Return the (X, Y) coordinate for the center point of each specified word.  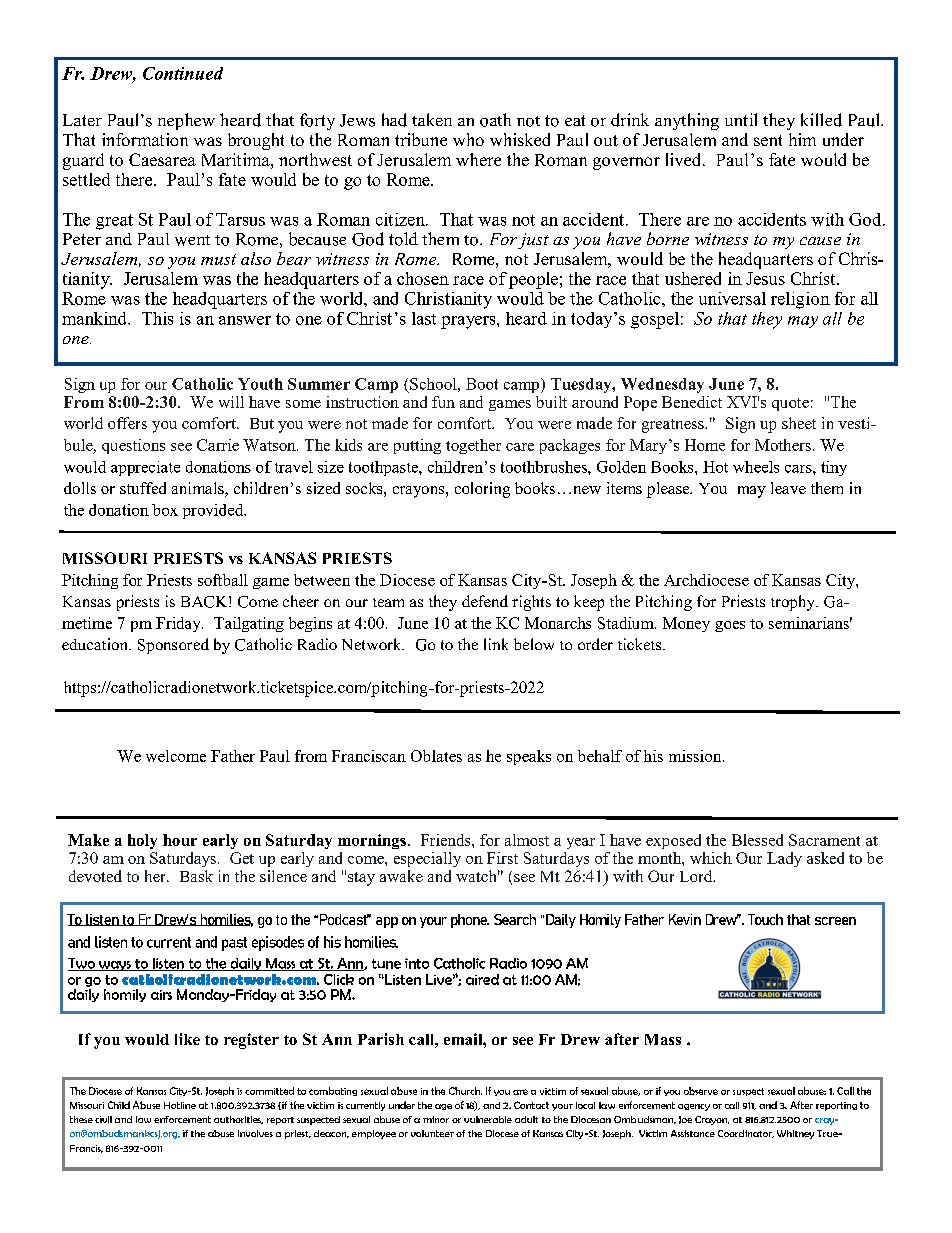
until (741, 119)
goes (730, 626)
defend (485, 601)
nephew (186, 121)
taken (432, 119)
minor (436, 1119)
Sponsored (173, 646)
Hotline (180, 1105)
